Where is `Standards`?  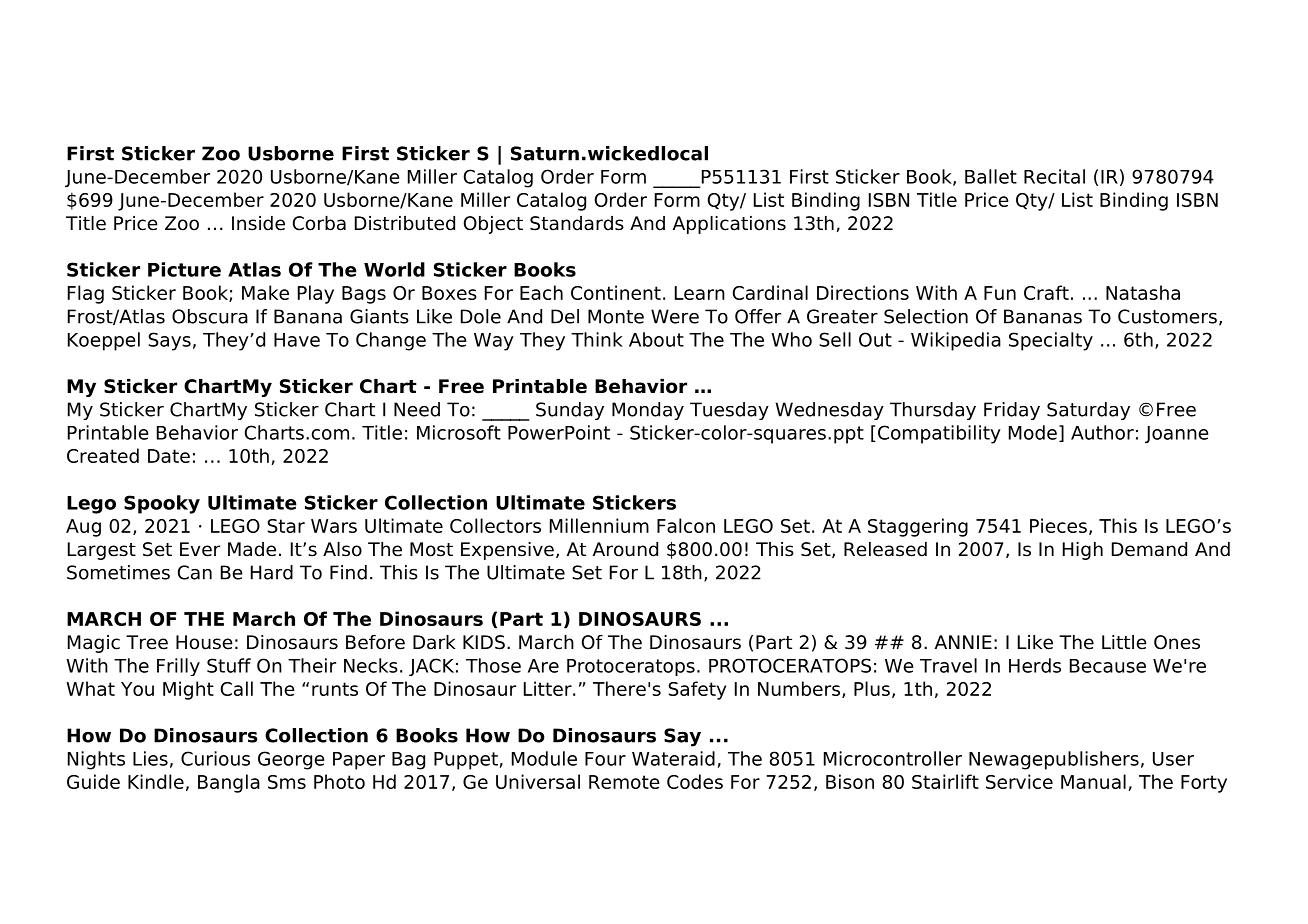
Standards is located at coordinates (577, 223).
